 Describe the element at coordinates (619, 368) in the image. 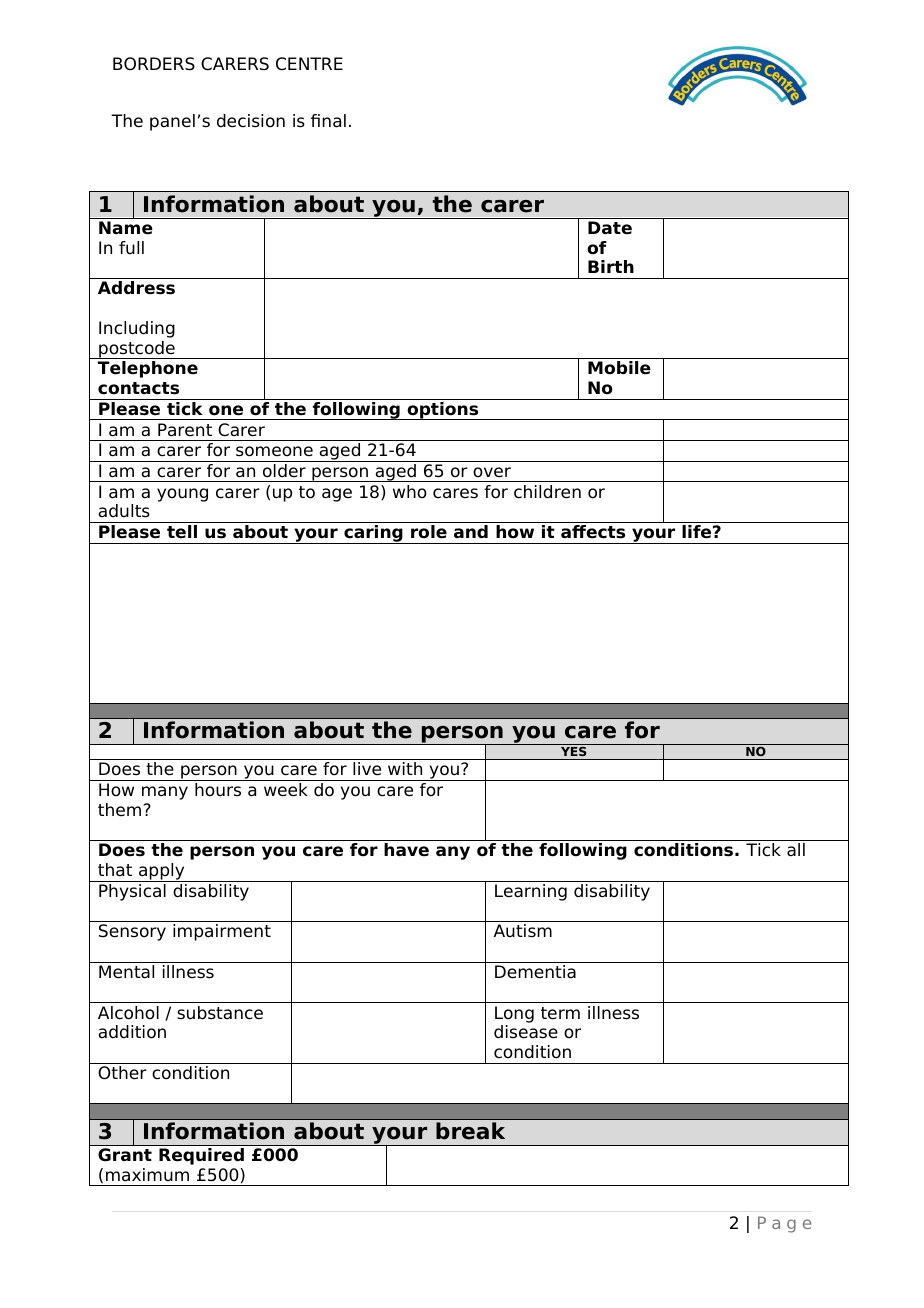

I see `Mobile` at that location.
